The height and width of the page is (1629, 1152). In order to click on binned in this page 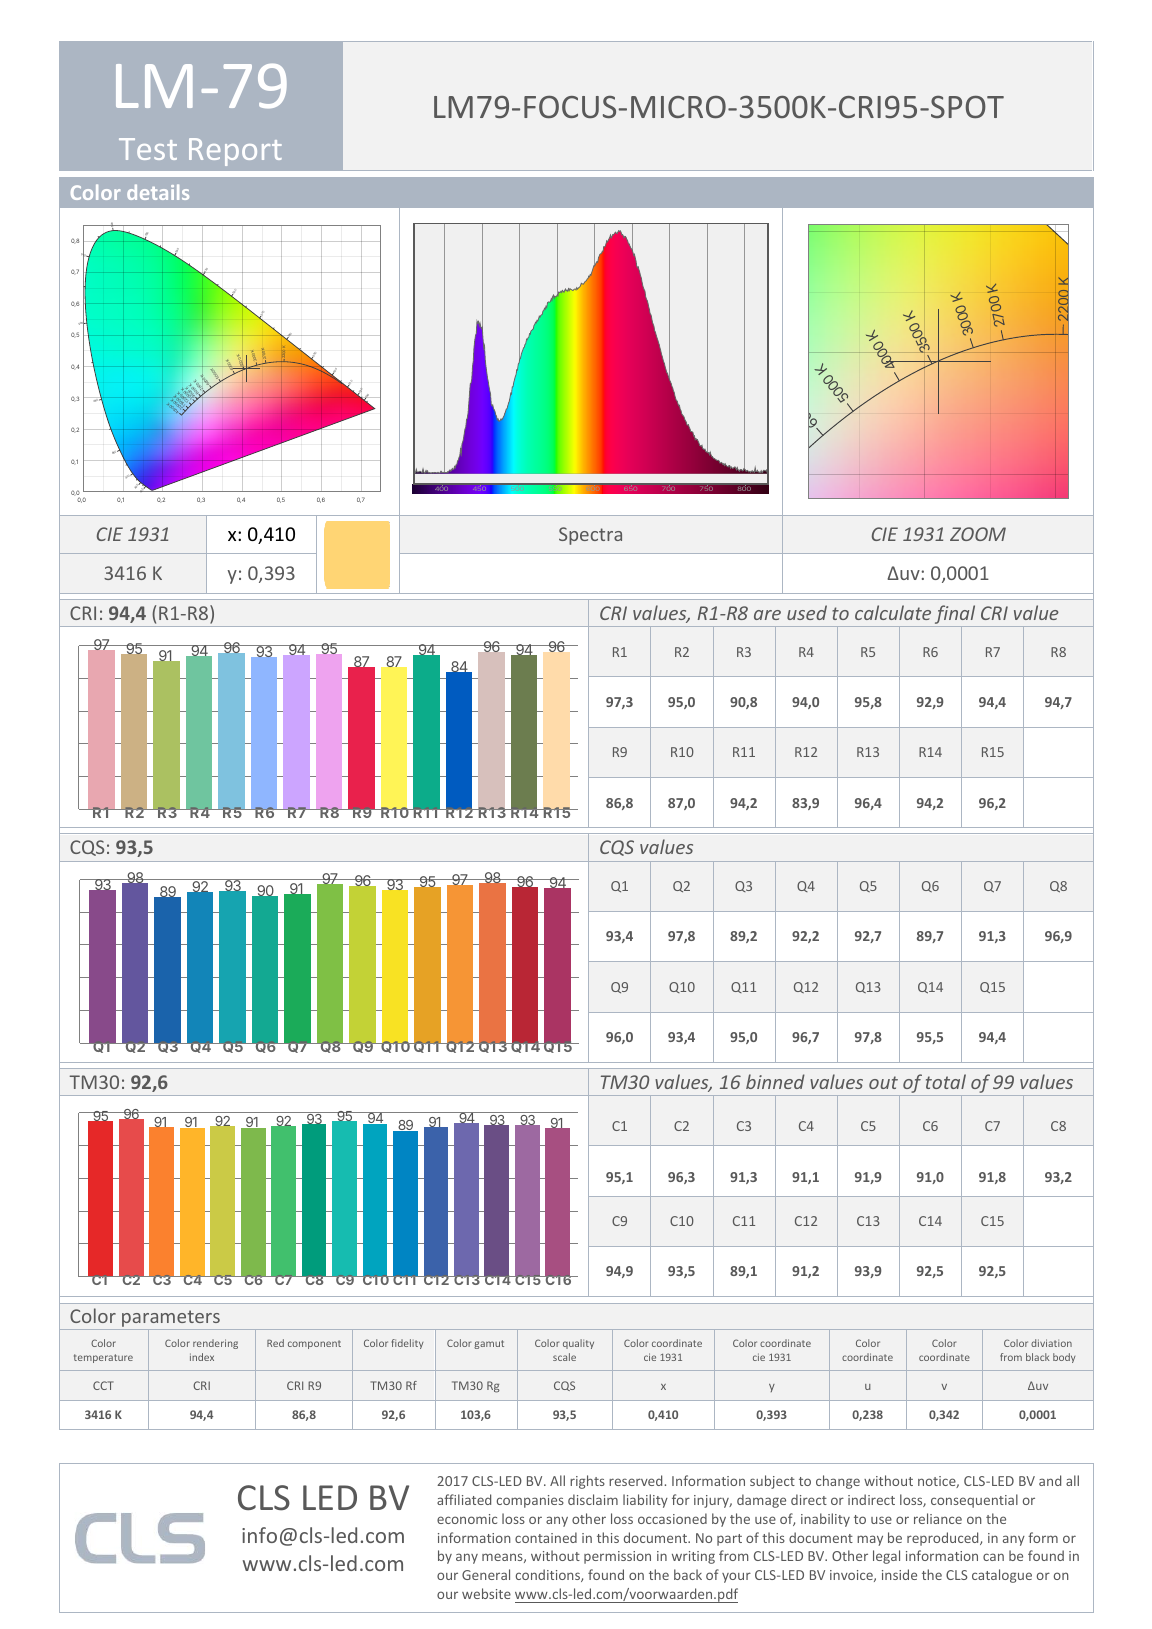, I will do `click(775, 1081)`.
